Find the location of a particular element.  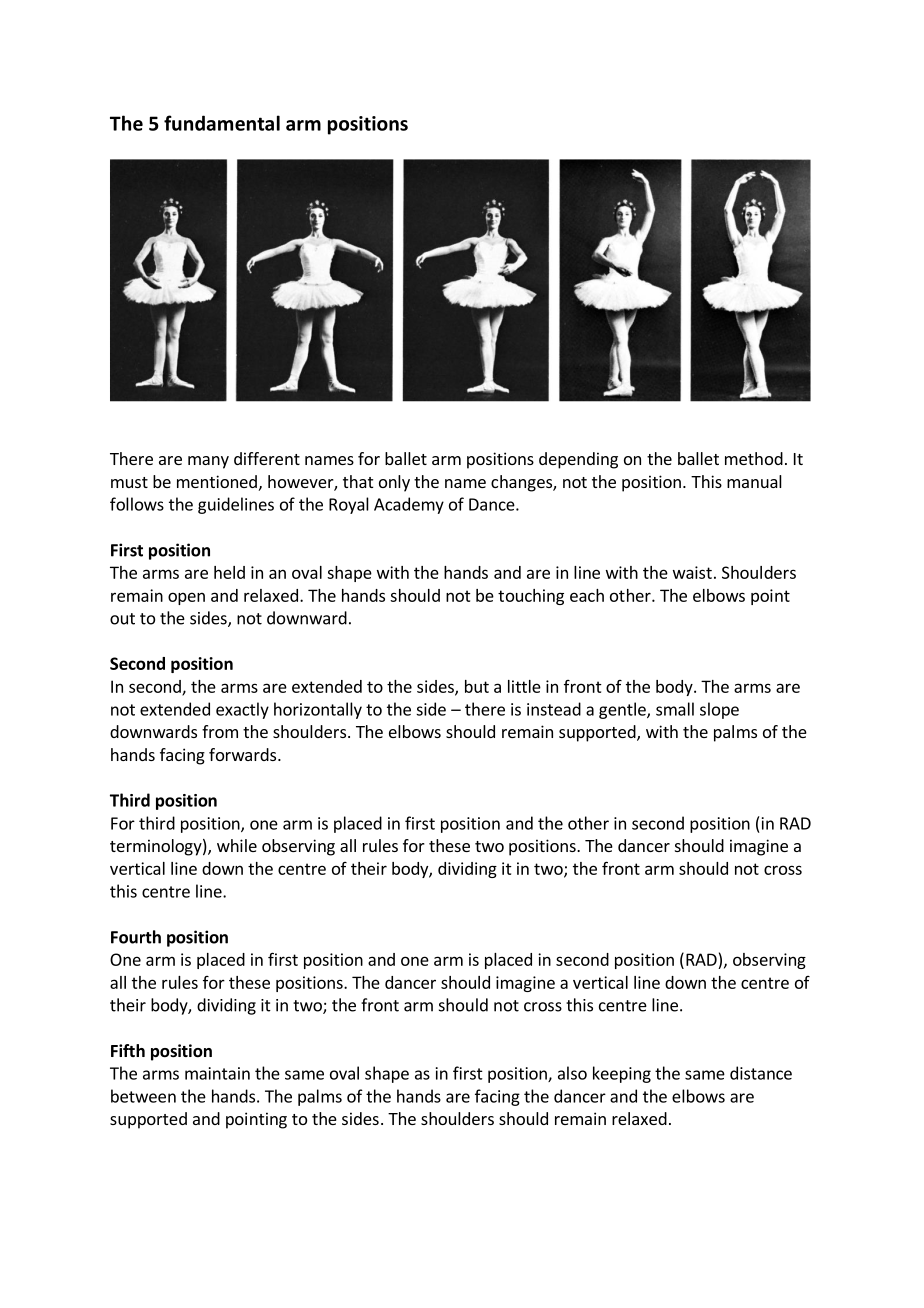

manual is located at coordinates (754, 481).
